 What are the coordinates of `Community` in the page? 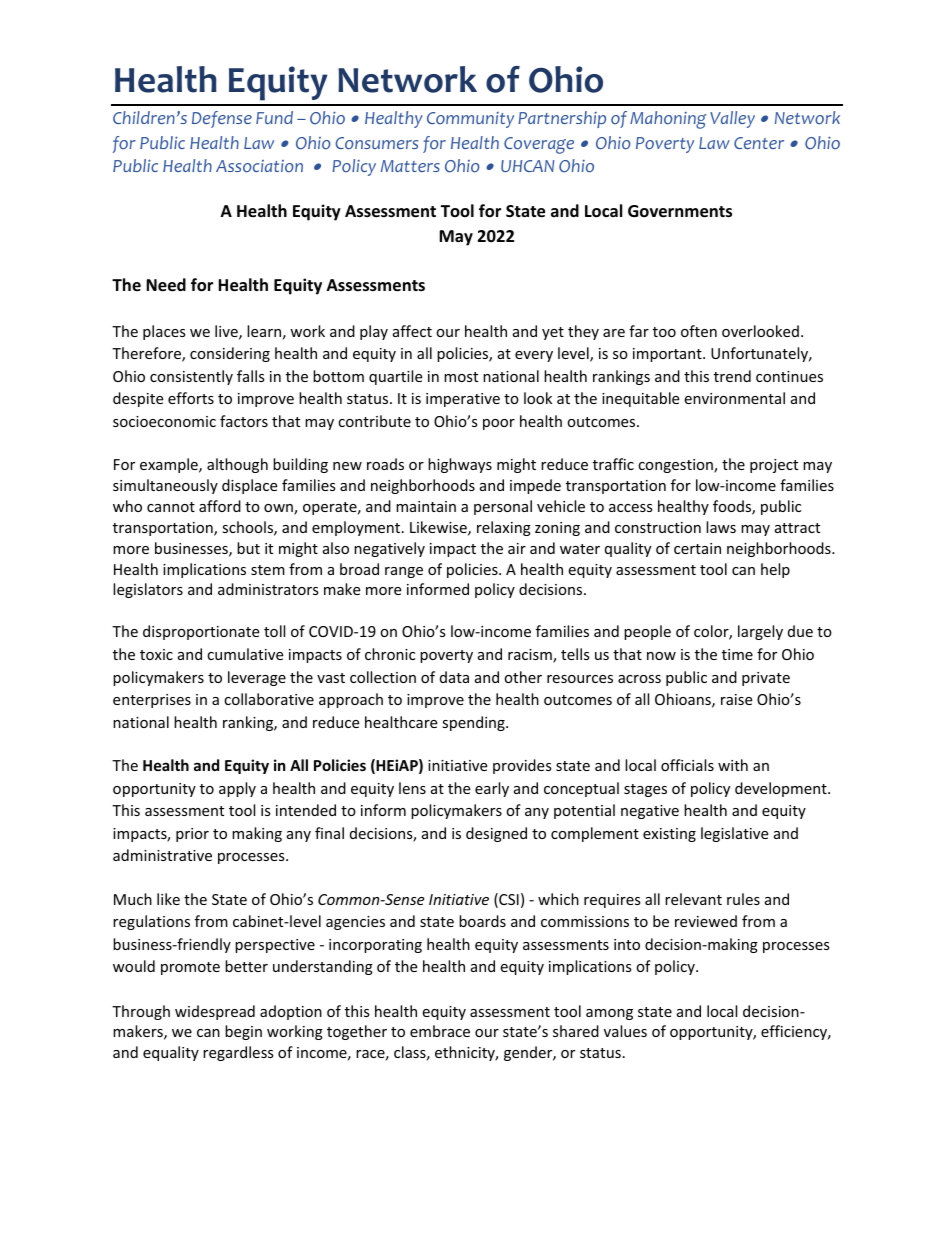 It's located at (470, 120).
